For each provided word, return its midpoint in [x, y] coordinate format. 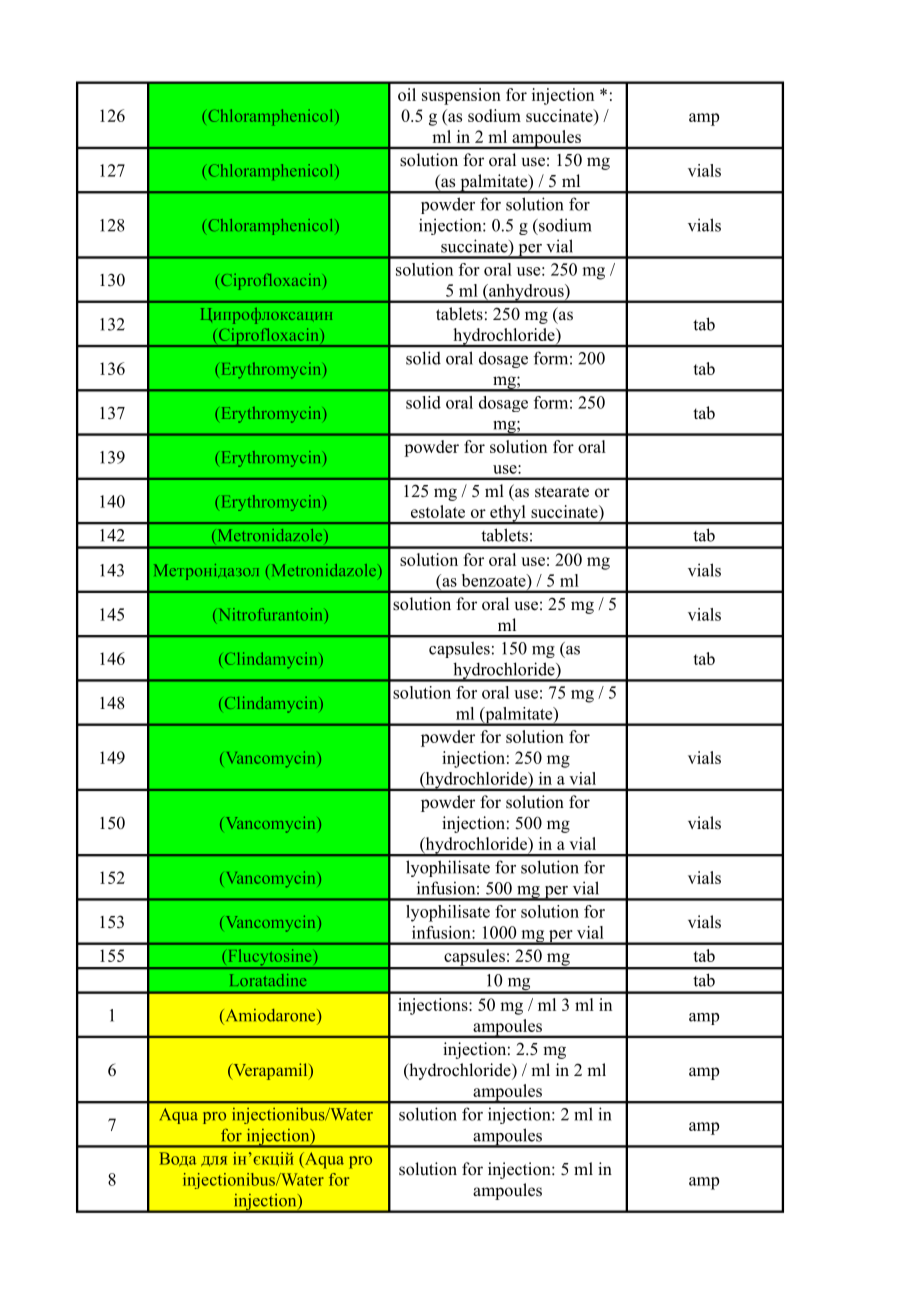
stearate [562, 492]
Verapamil [270, 1071]
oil [407, 94]
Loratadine [268, 980]
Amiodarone [270, 1015]
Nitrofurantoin [268, 615]
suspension [461, 96]
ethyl [508, 514]
